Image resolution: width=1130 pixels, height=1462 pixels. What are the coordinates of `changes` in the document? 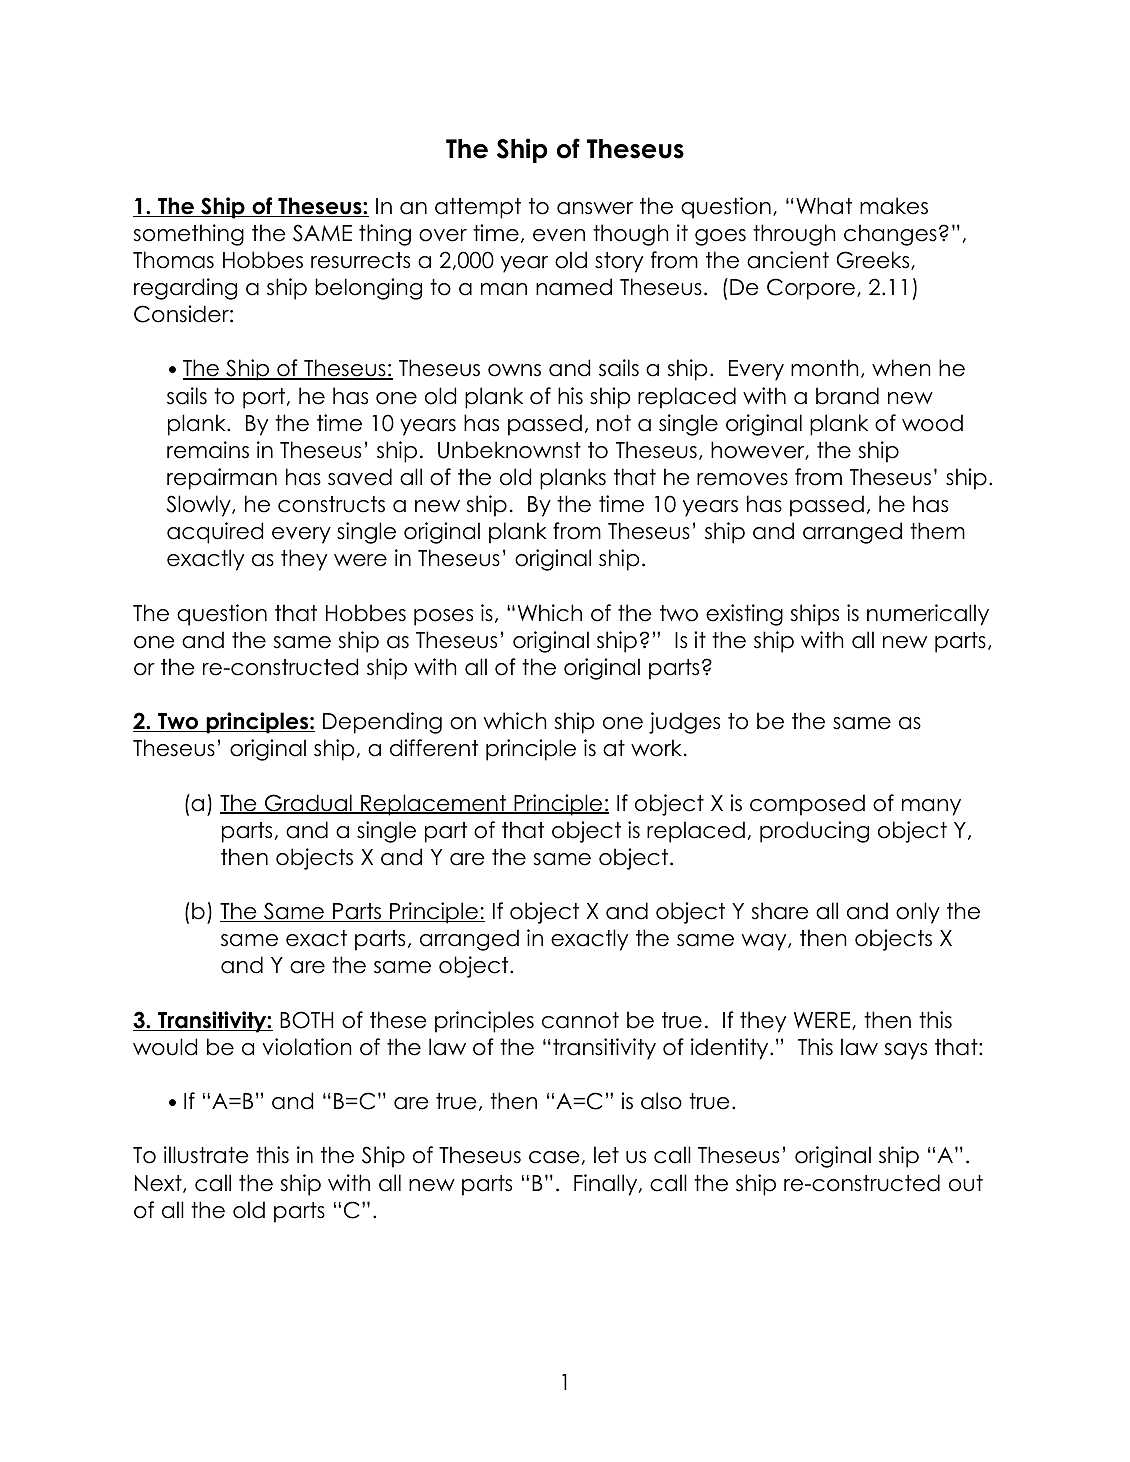 It's located at (890, 235).
